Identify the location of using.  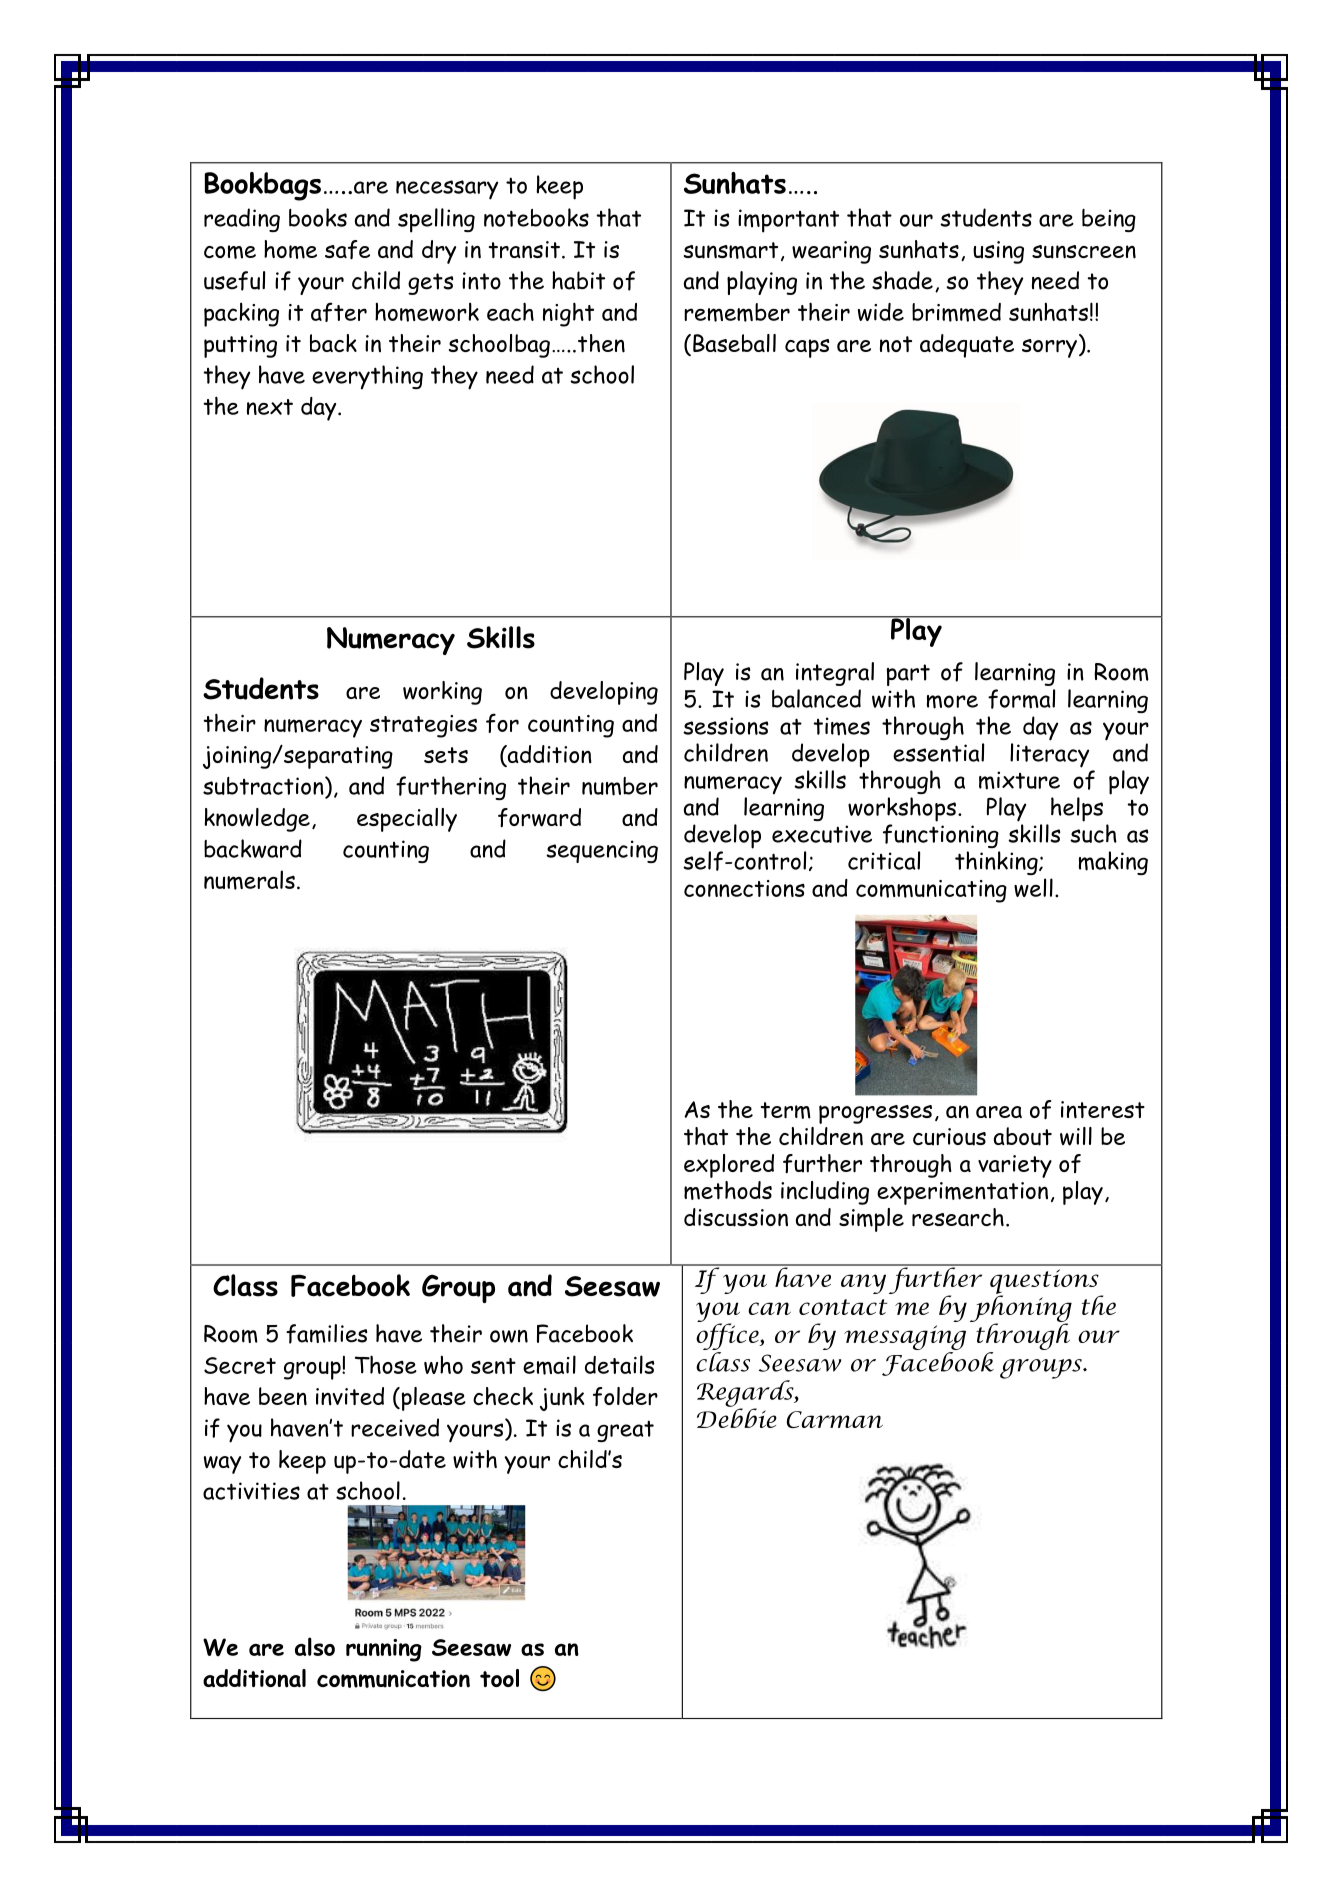
(998, 252).
